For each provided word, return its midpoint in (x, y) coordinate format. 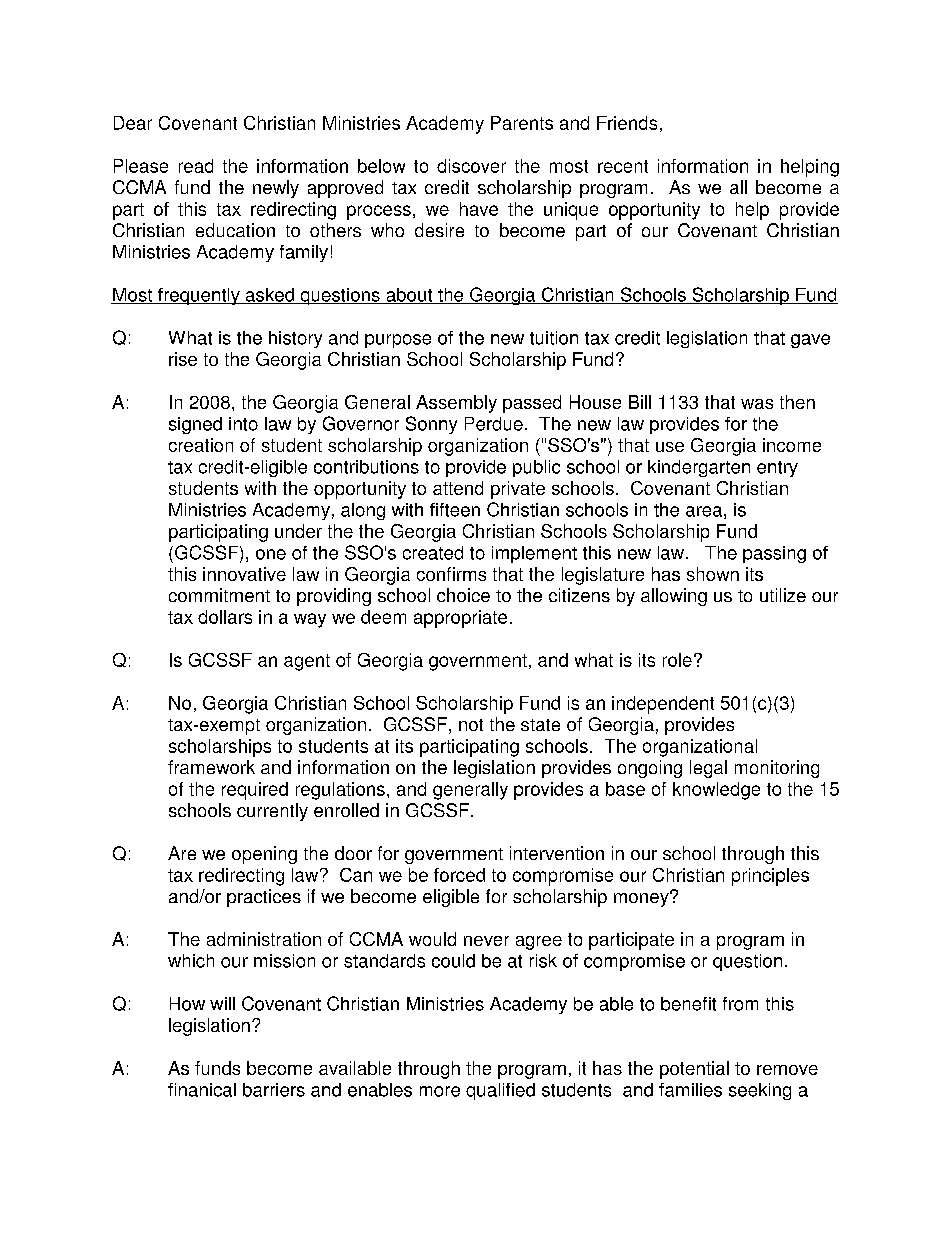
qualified (500, 1091)
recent (623, 166)
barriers (274, 1090)
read (196, 166)
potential (694, 1070)
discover (471, 166)
